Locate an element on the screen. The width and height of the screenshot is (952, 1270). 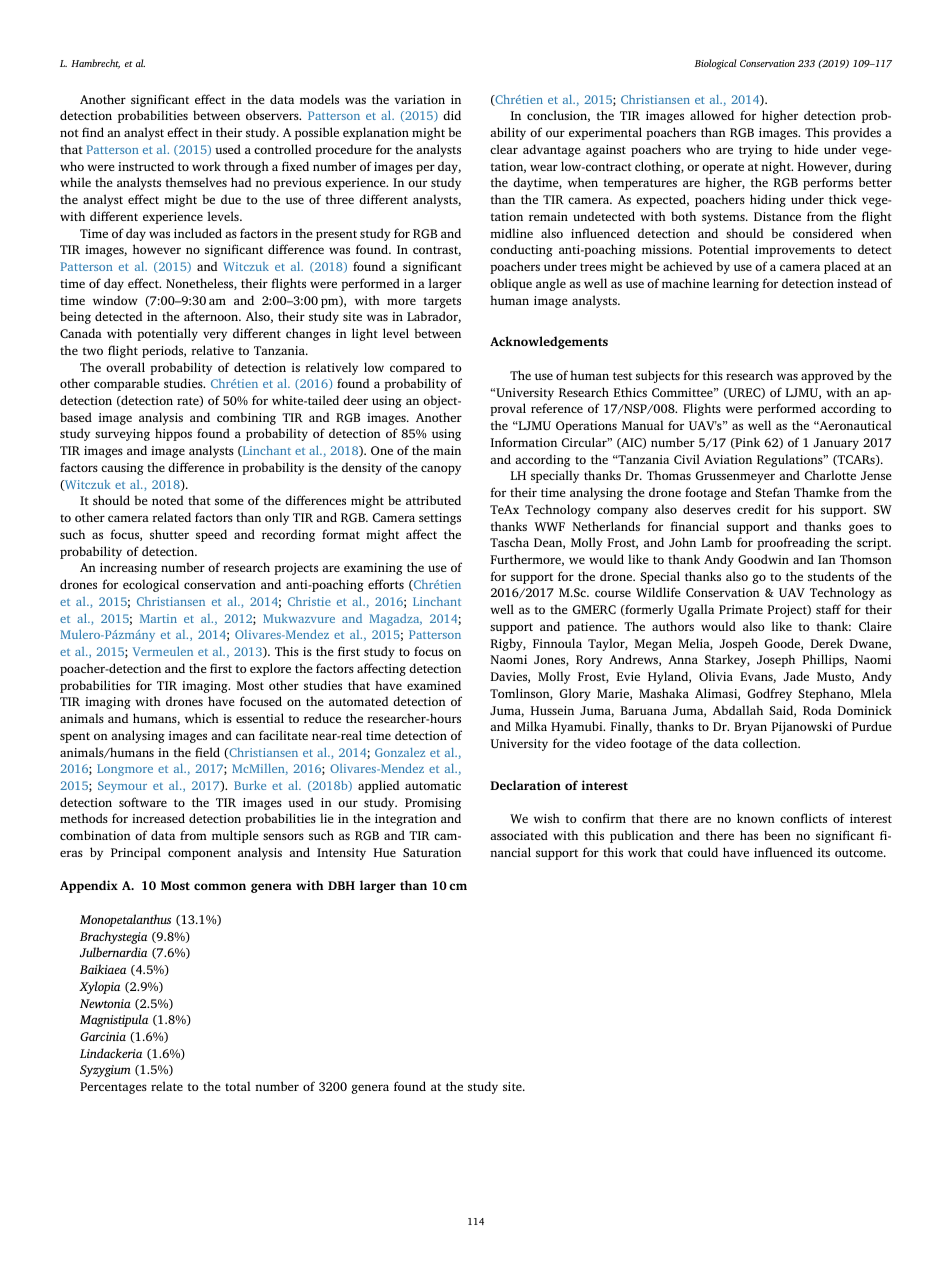
total is located at coordinates (238, 1086).
